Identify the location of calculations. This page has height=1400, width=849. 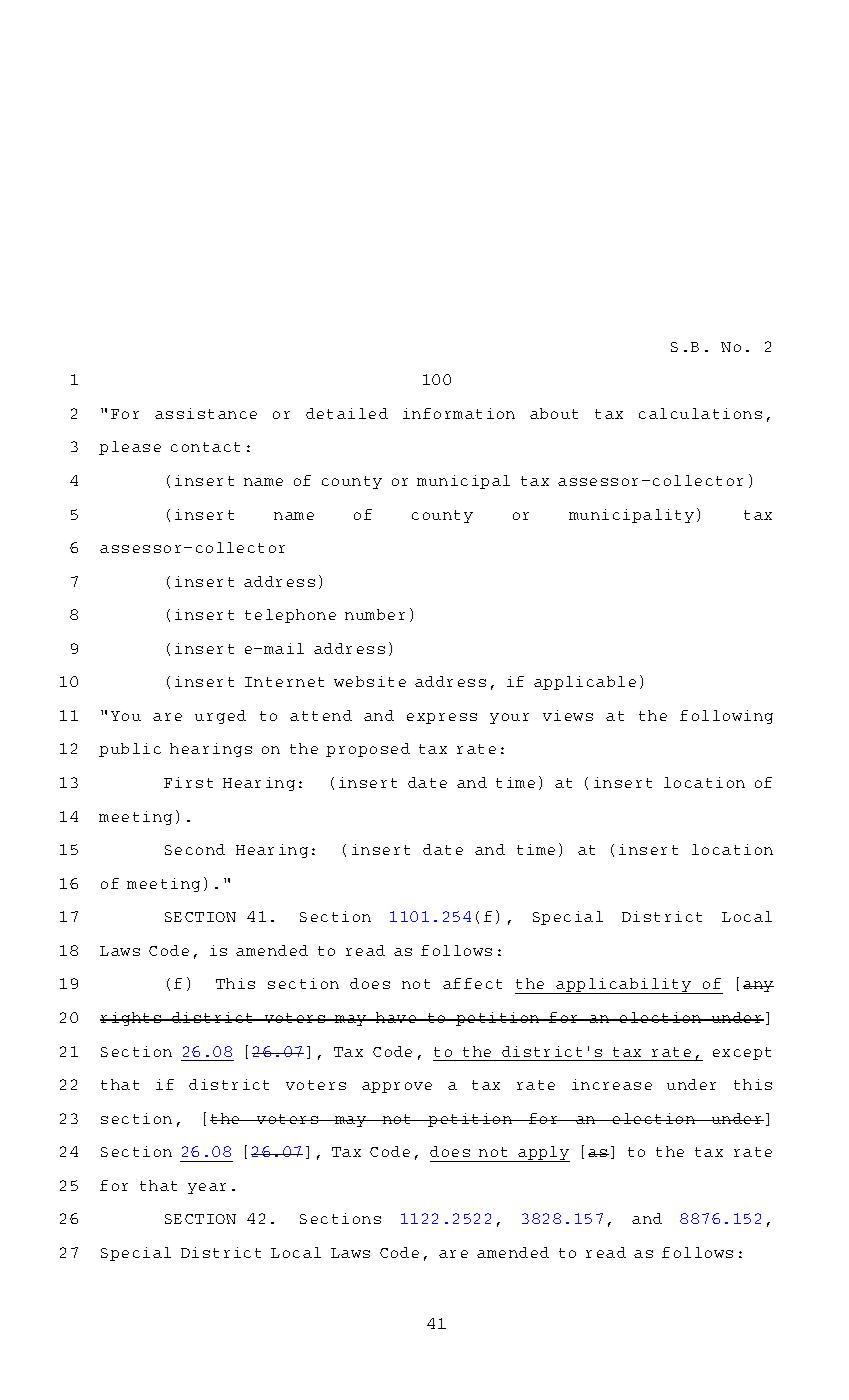
(700, 413).
